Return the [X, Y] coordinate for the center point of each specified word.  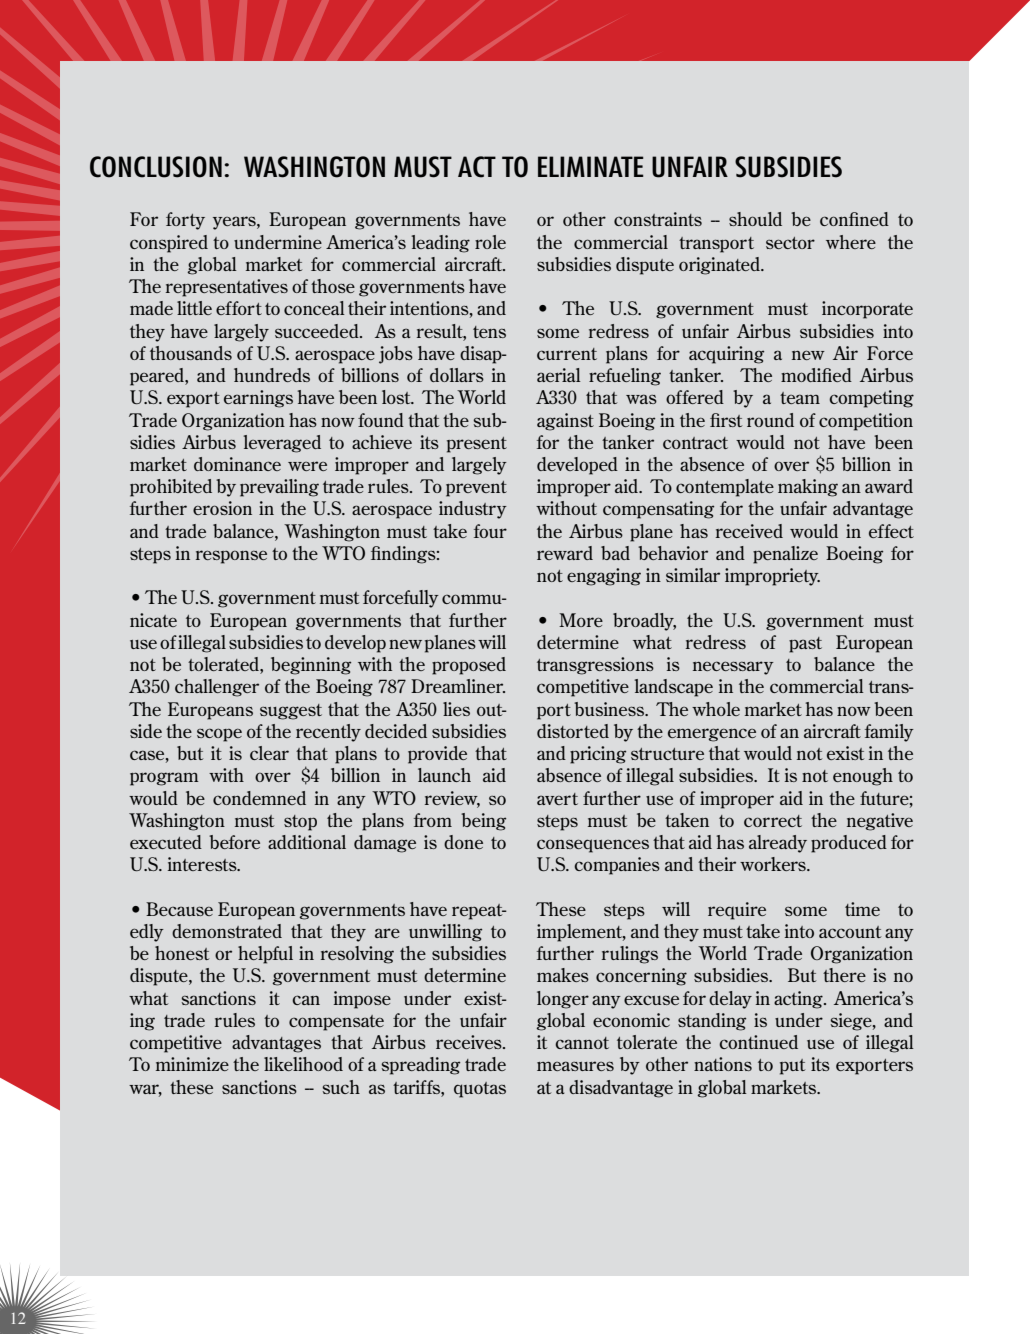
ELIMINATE [591, 166]
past [805, 645]
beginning [311, 666]
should [755, 219]
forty [185, 221]
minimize [192, 1064]
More [581, 620]
